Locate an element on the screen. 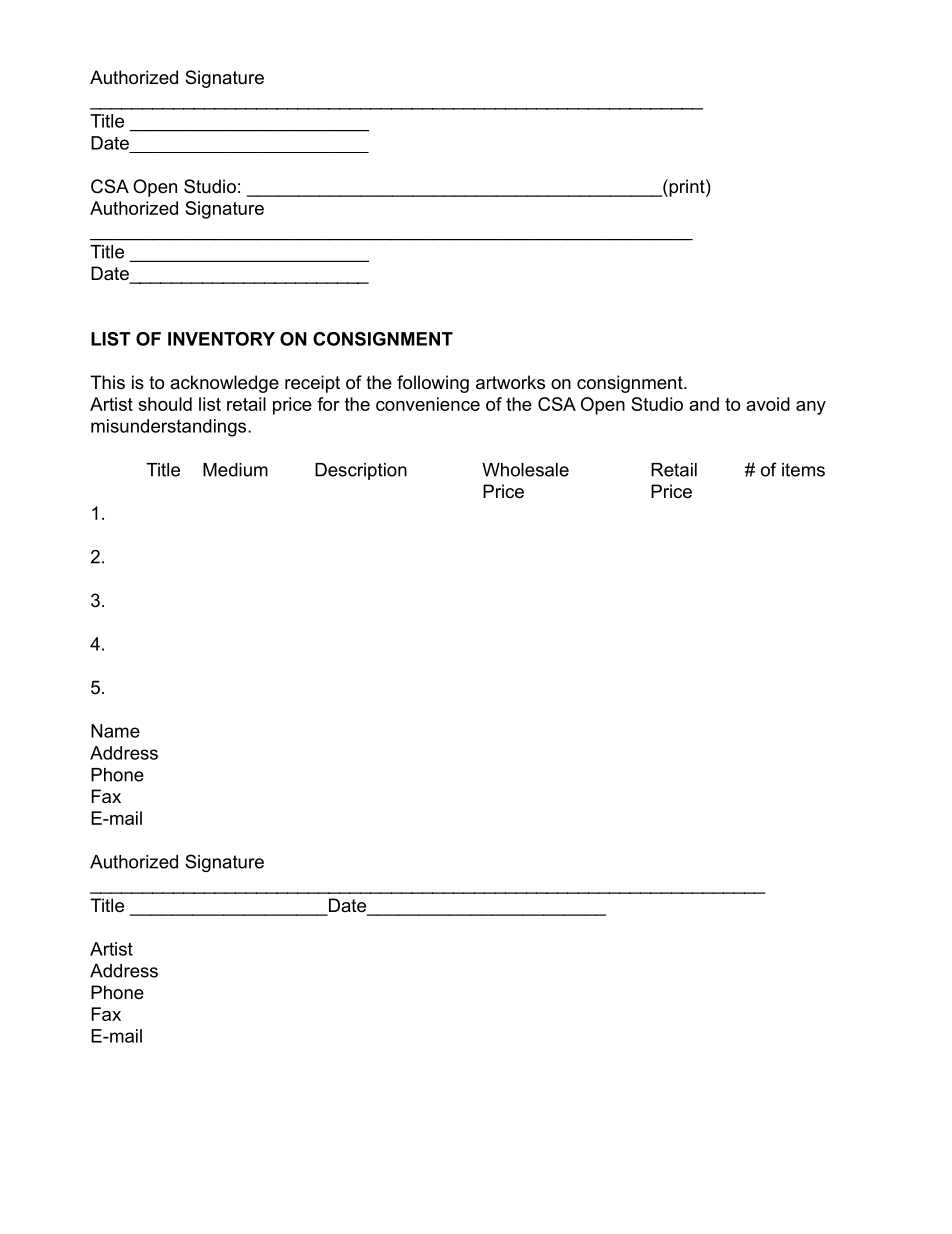 This screenshot has width=952, height=1234. Name is located at coordinates (115, 731).
